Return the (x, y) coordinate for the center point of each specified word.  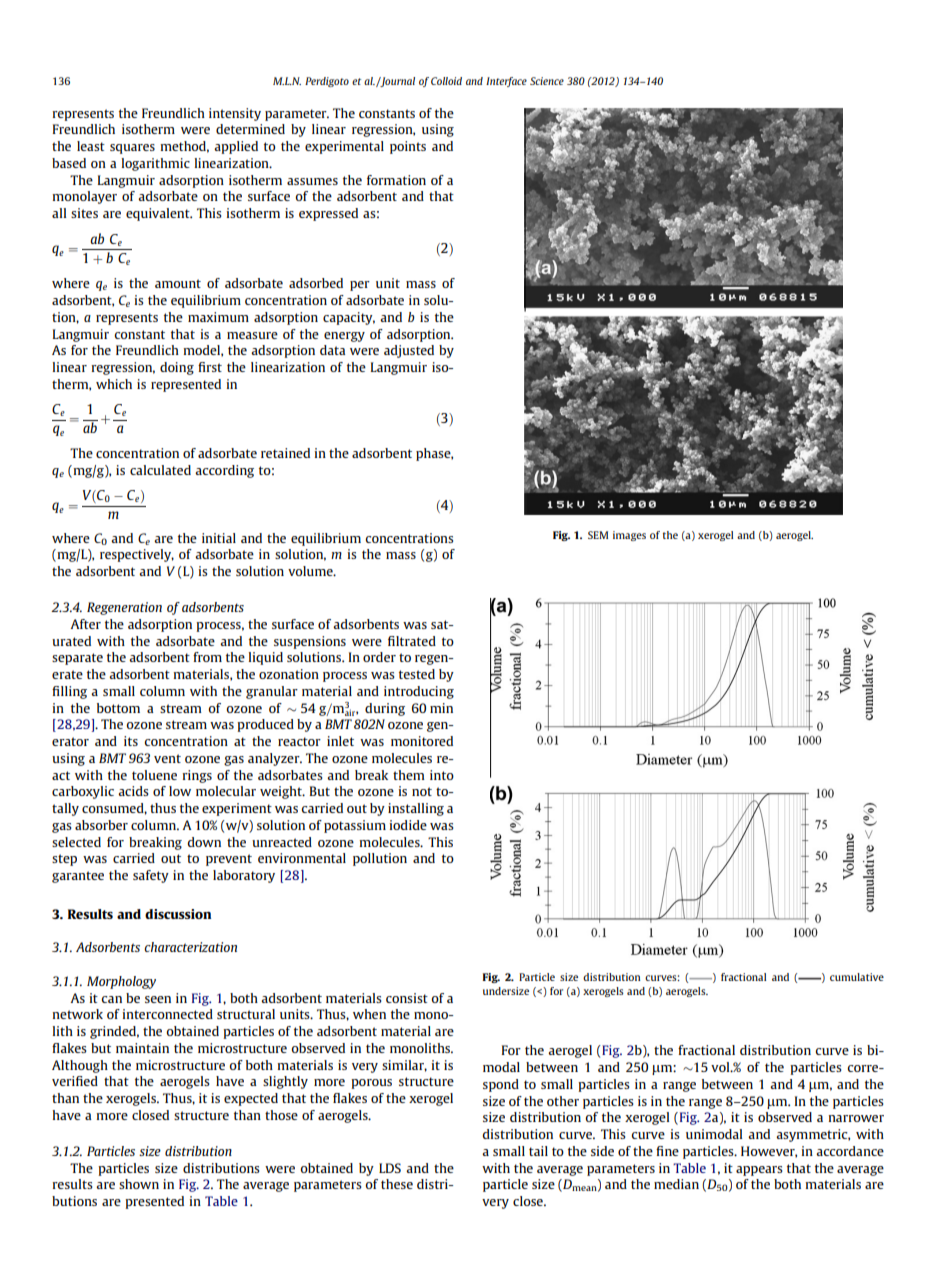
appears (759, 1171)
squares (132, 149)
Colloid (446, 81)
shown (139, 1184)
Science (547, 81)
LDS (390, 1168)
